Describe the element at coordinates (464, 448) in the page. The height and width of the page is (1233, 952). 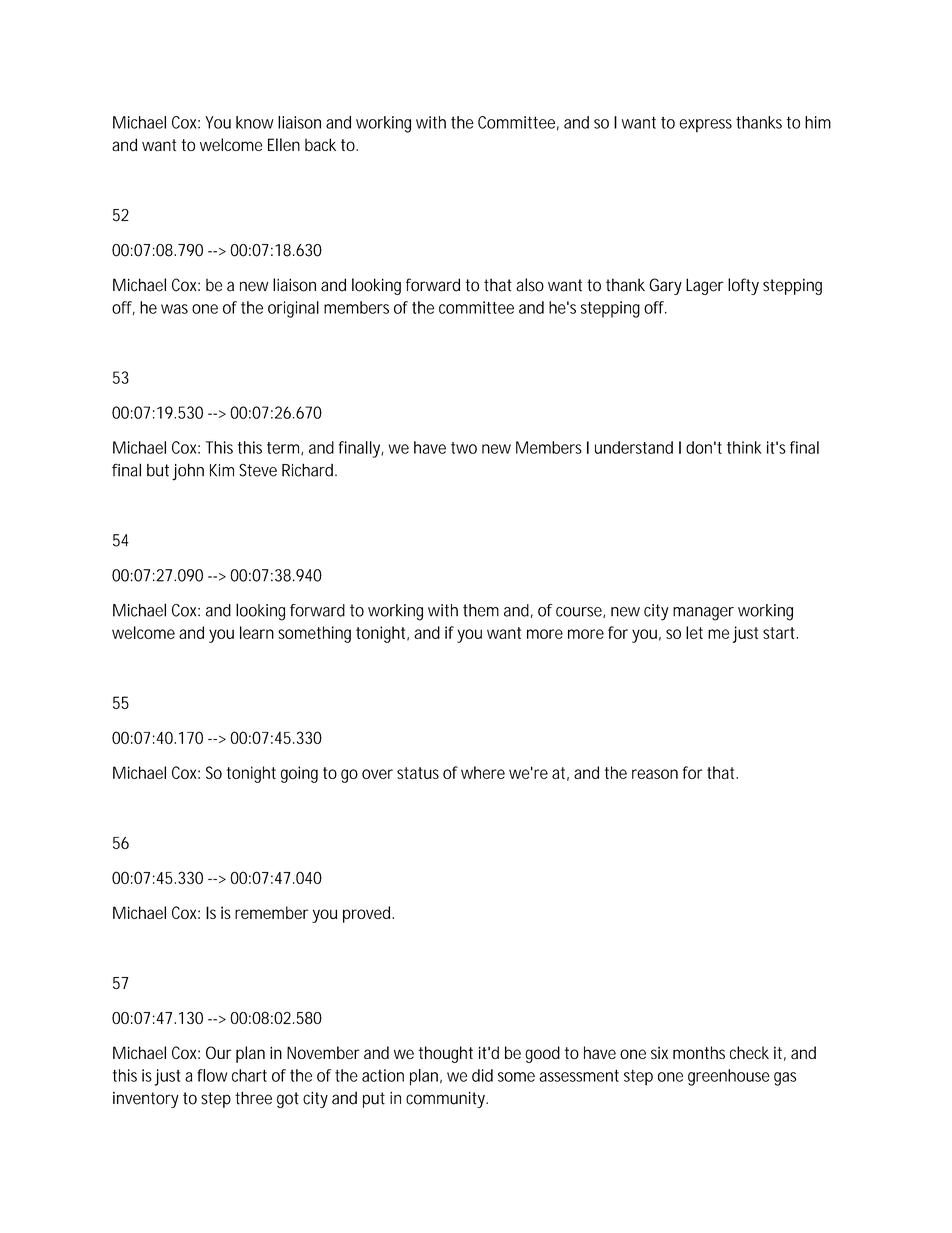
I see `two` at that location.
